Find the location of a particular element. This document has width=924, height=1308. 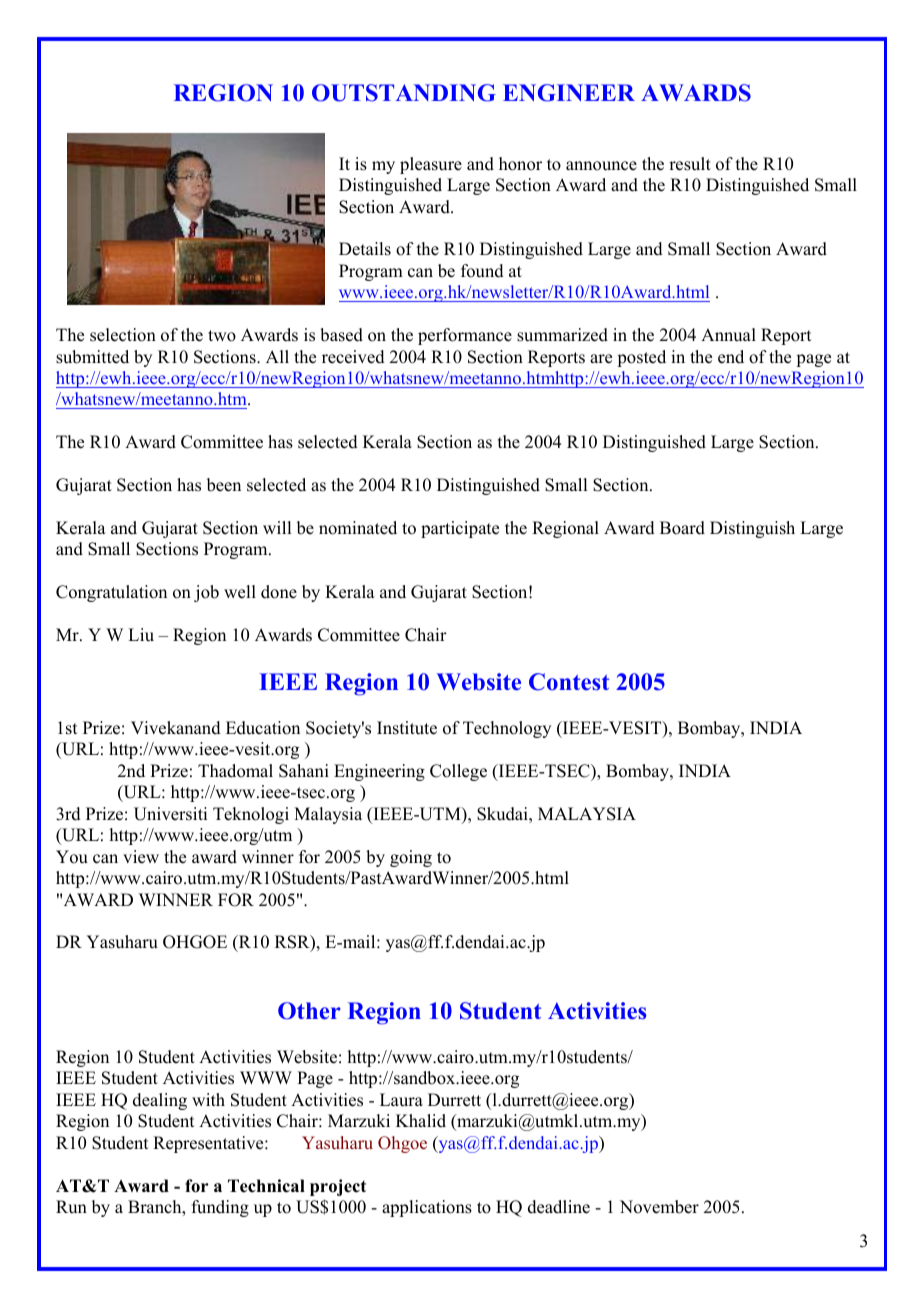

Contest is located at coordinates (569, 682).
